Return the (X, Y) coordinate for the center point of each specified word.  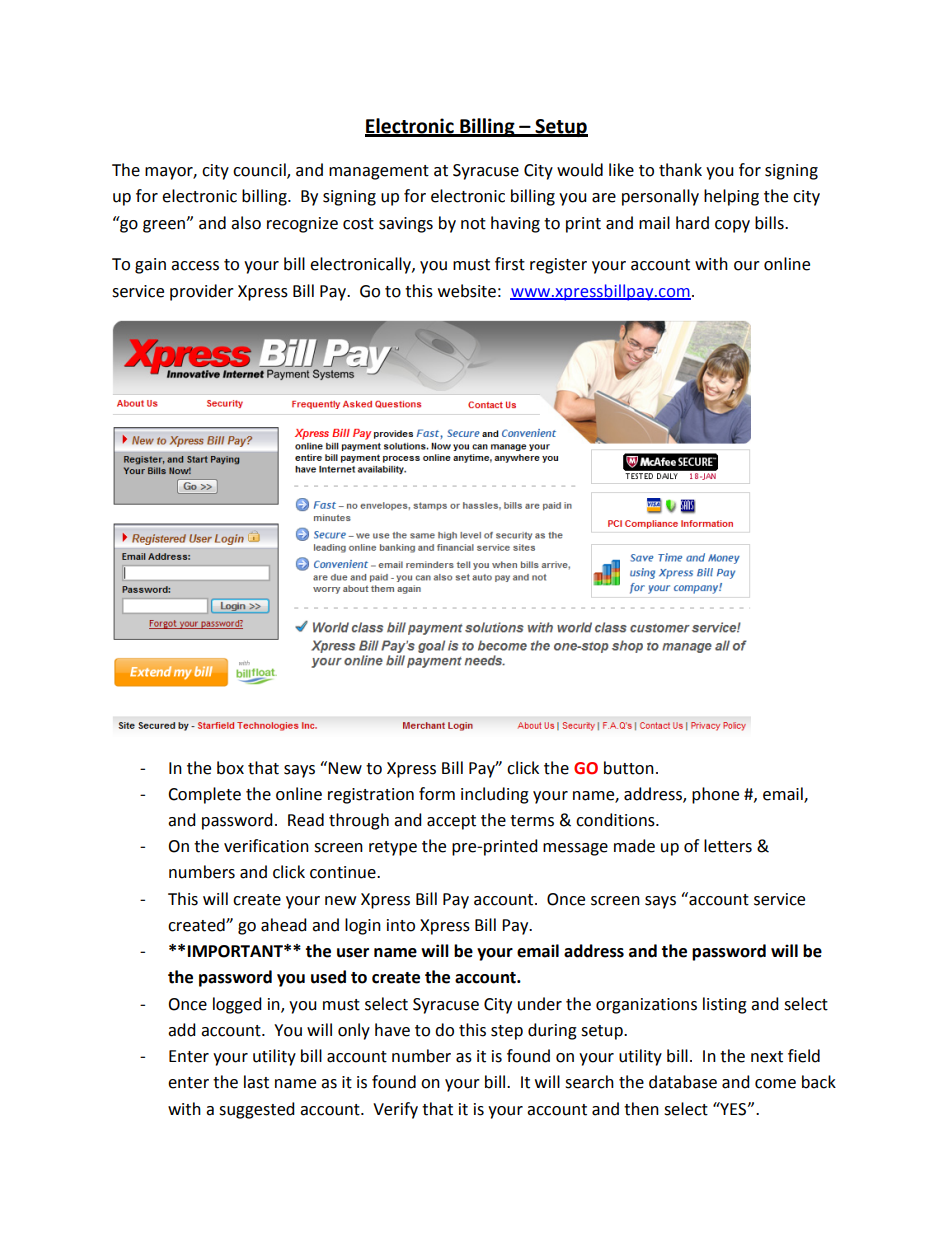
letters (728, 846)
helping (731, 197)
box (230, 768)
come (775, 1084)
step (507, 1032)
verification (266, 846)
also (246, 223)
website (467, 291)
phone (715, 795)
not (473, 224)
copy (732, 226)
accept (451, 822)
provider (202, 292)
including (495, 795)
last (256, 1082)
